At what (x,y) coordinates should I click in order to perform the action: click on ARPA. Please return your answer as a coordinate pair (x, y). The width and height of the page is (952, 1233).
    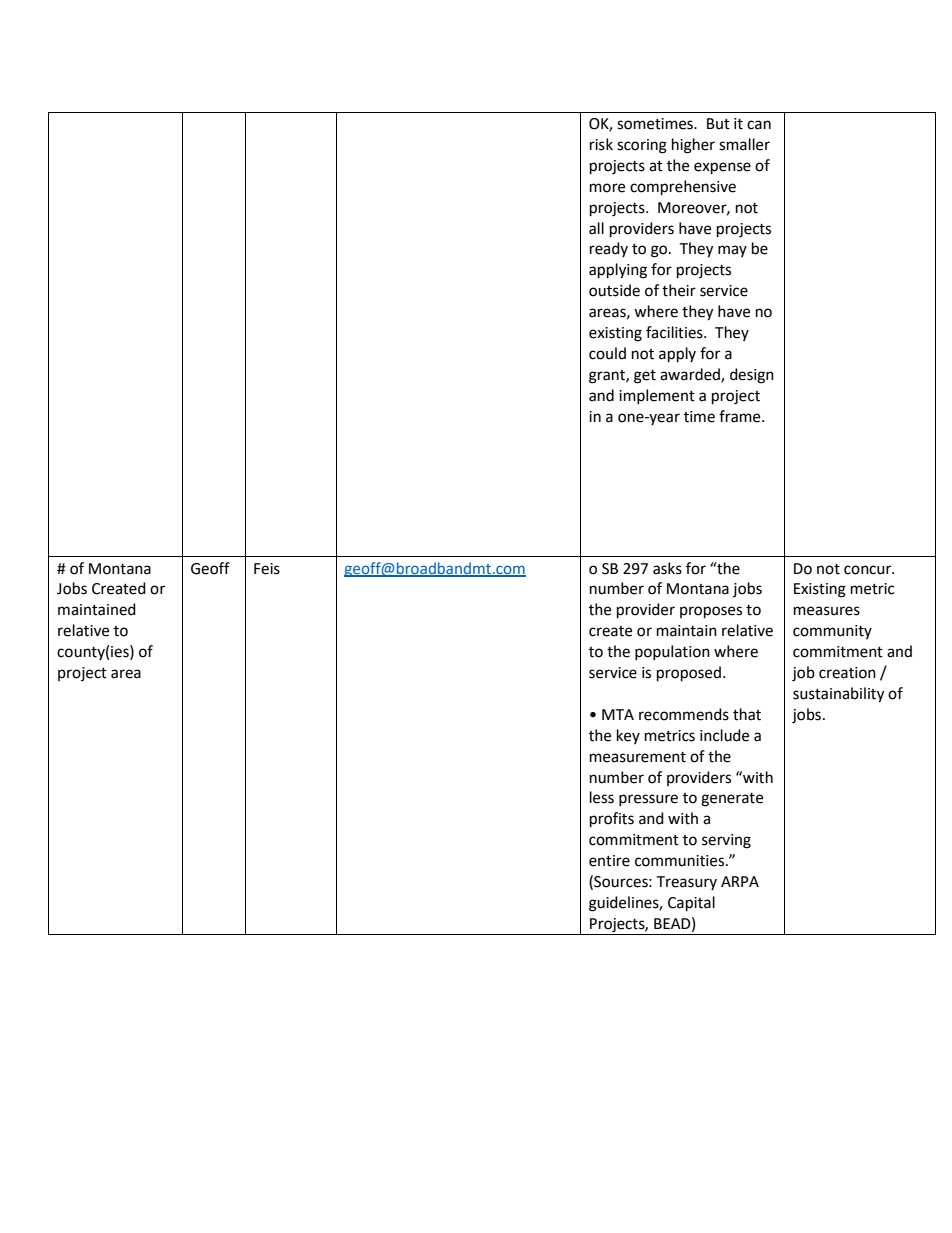
    Looking at the image, I should click on (740, 881).
